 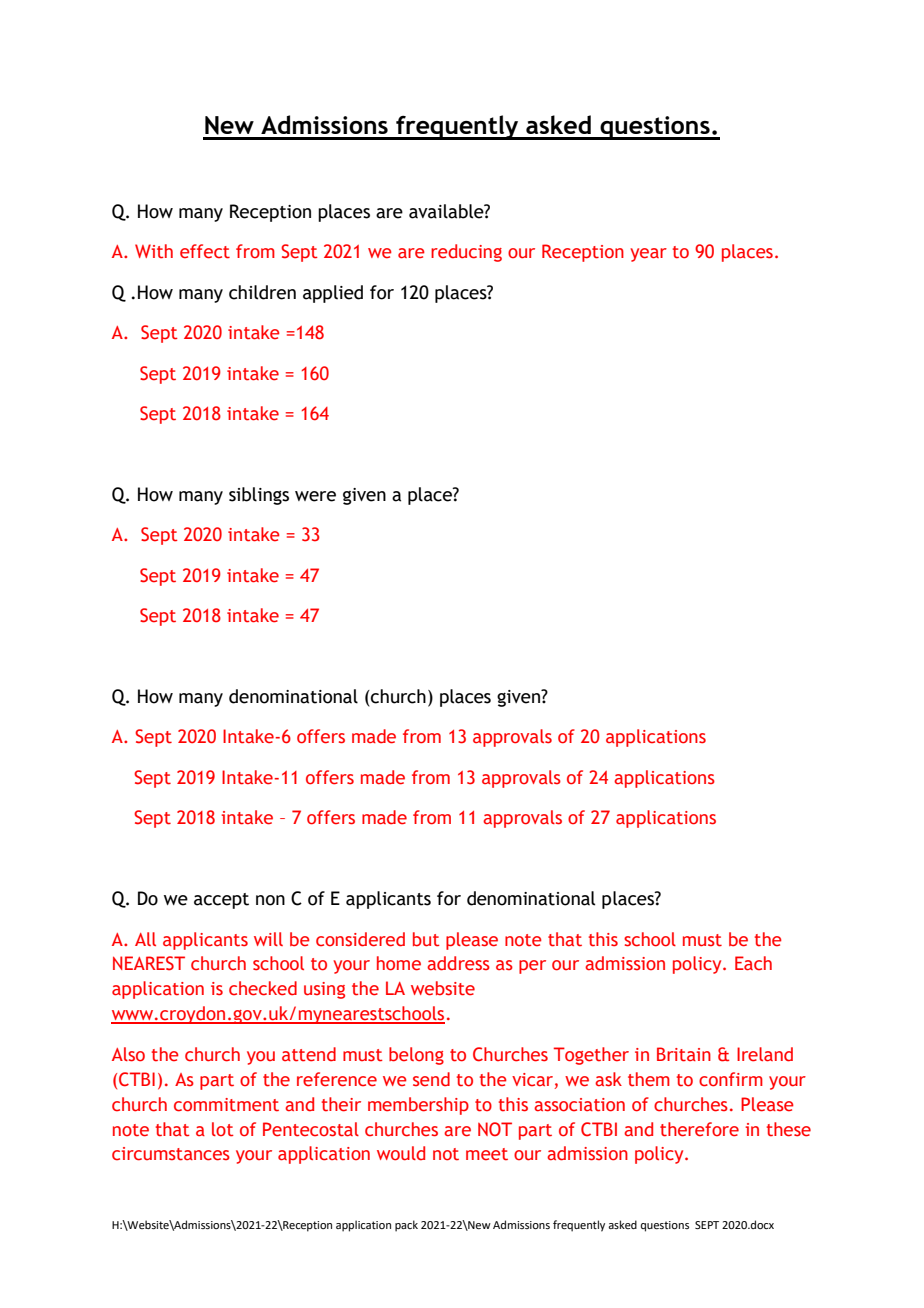 I want to click on siblings, so click(x=259, y=496).
